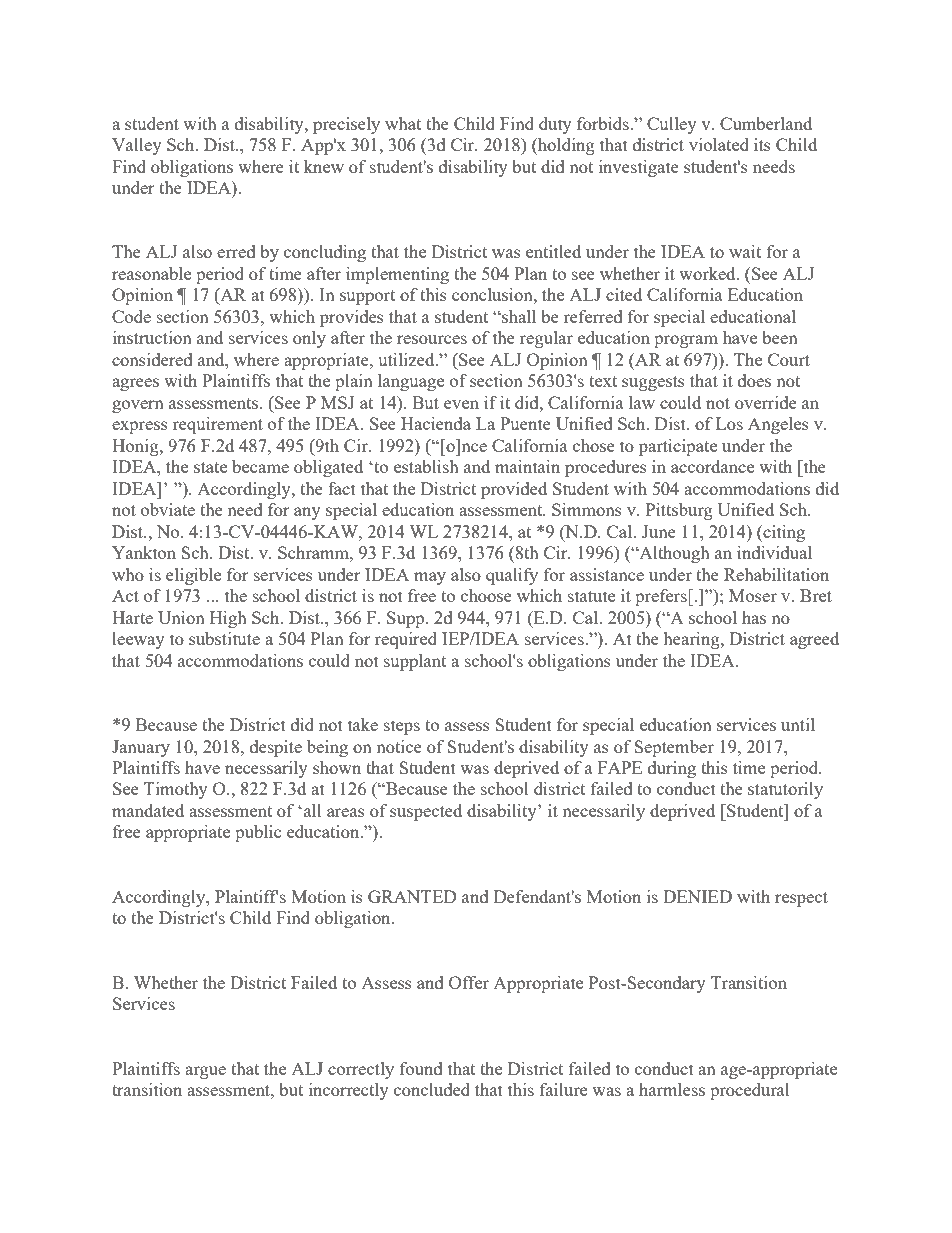 The image size is (952, 1233). I want to click on state, so click(210, 467).
